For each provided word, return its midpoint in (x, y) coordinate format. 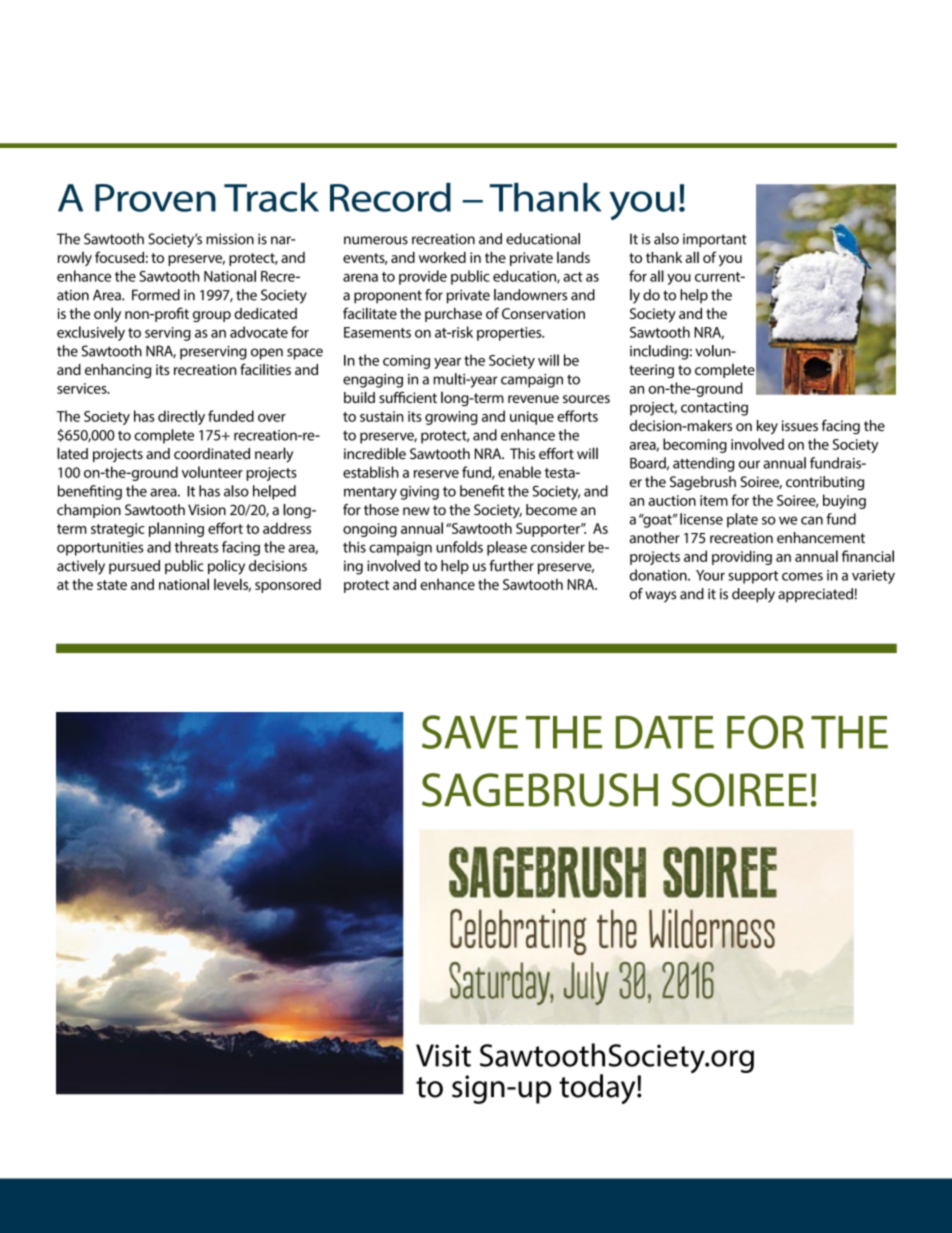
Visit (443, 1055)
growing (451, 418)
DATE (665, 732)
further (512, 566)
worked (442, 257)
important (715, 241)
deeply (753, 595)
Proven (155, 198)
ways (660, 597)
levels (232, 585)
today (598, 1089)
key (767, 427)
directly (181, 417)
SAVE (470, 732)
